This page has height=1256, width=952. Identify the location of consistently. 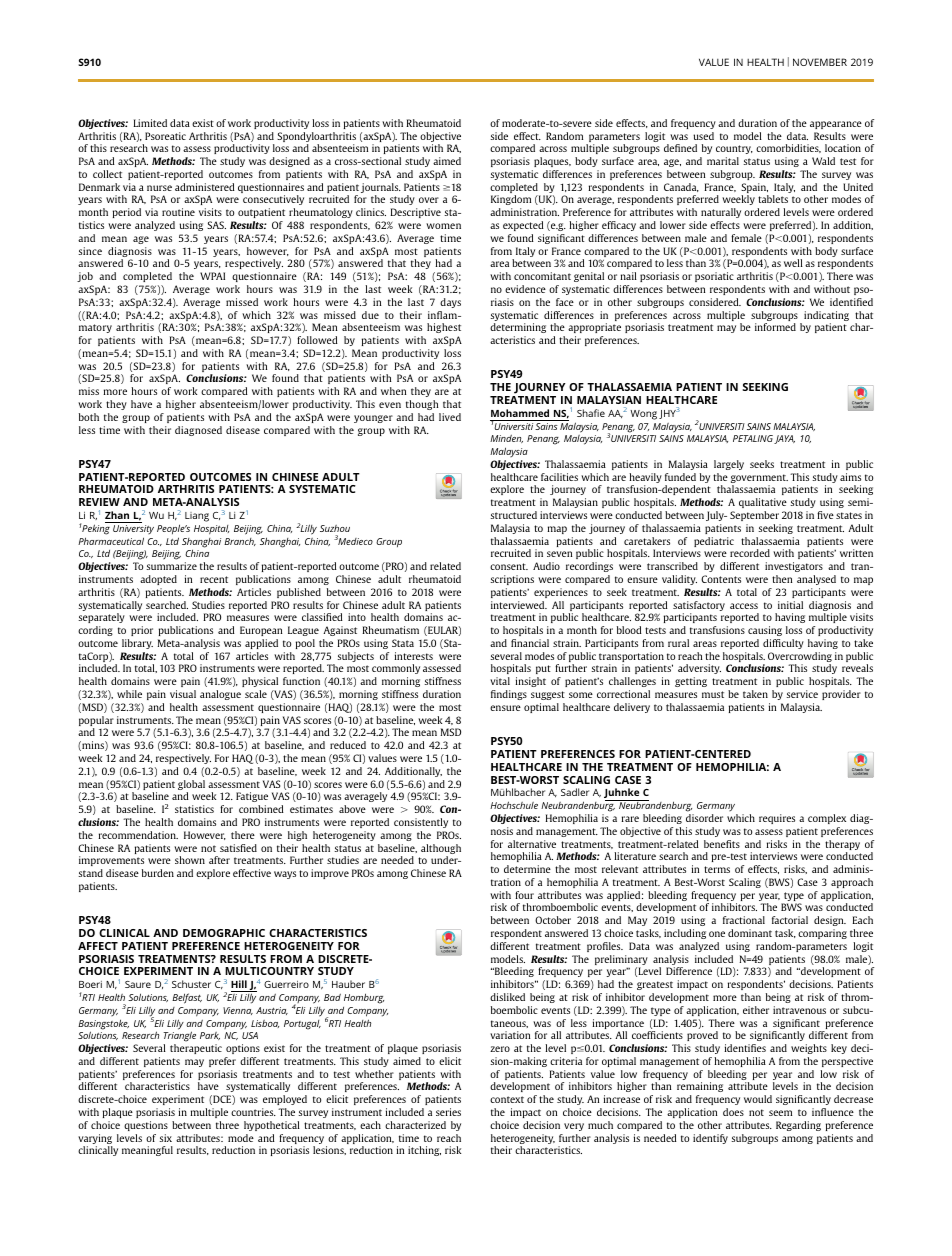
(421, 823).
